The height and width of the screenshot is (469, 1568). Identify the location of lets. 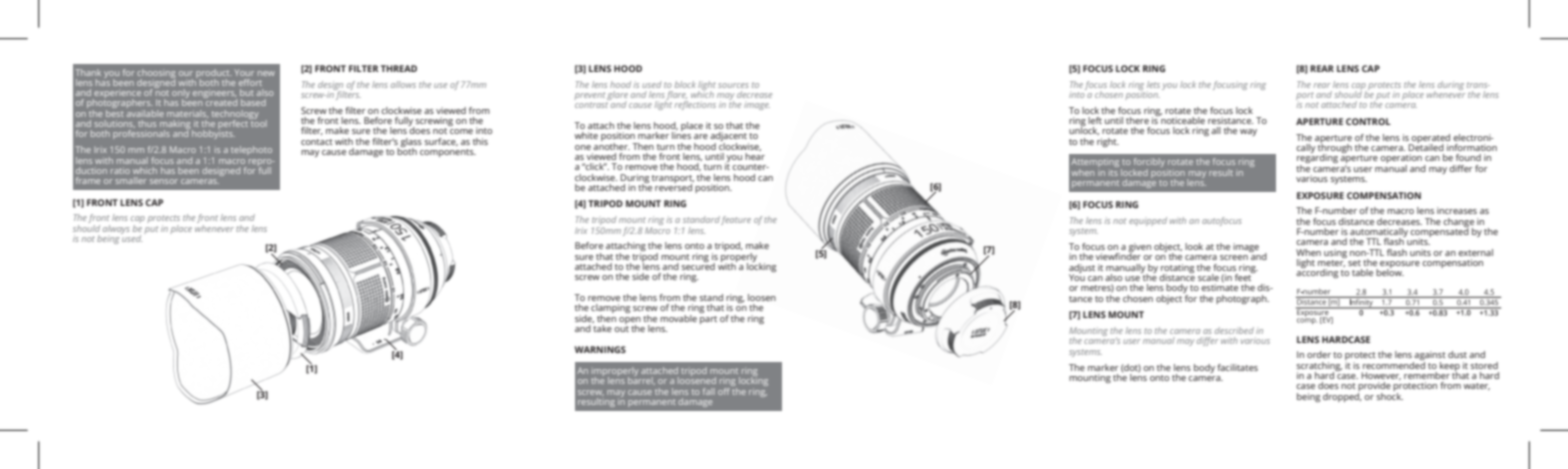
(1153, 84).
